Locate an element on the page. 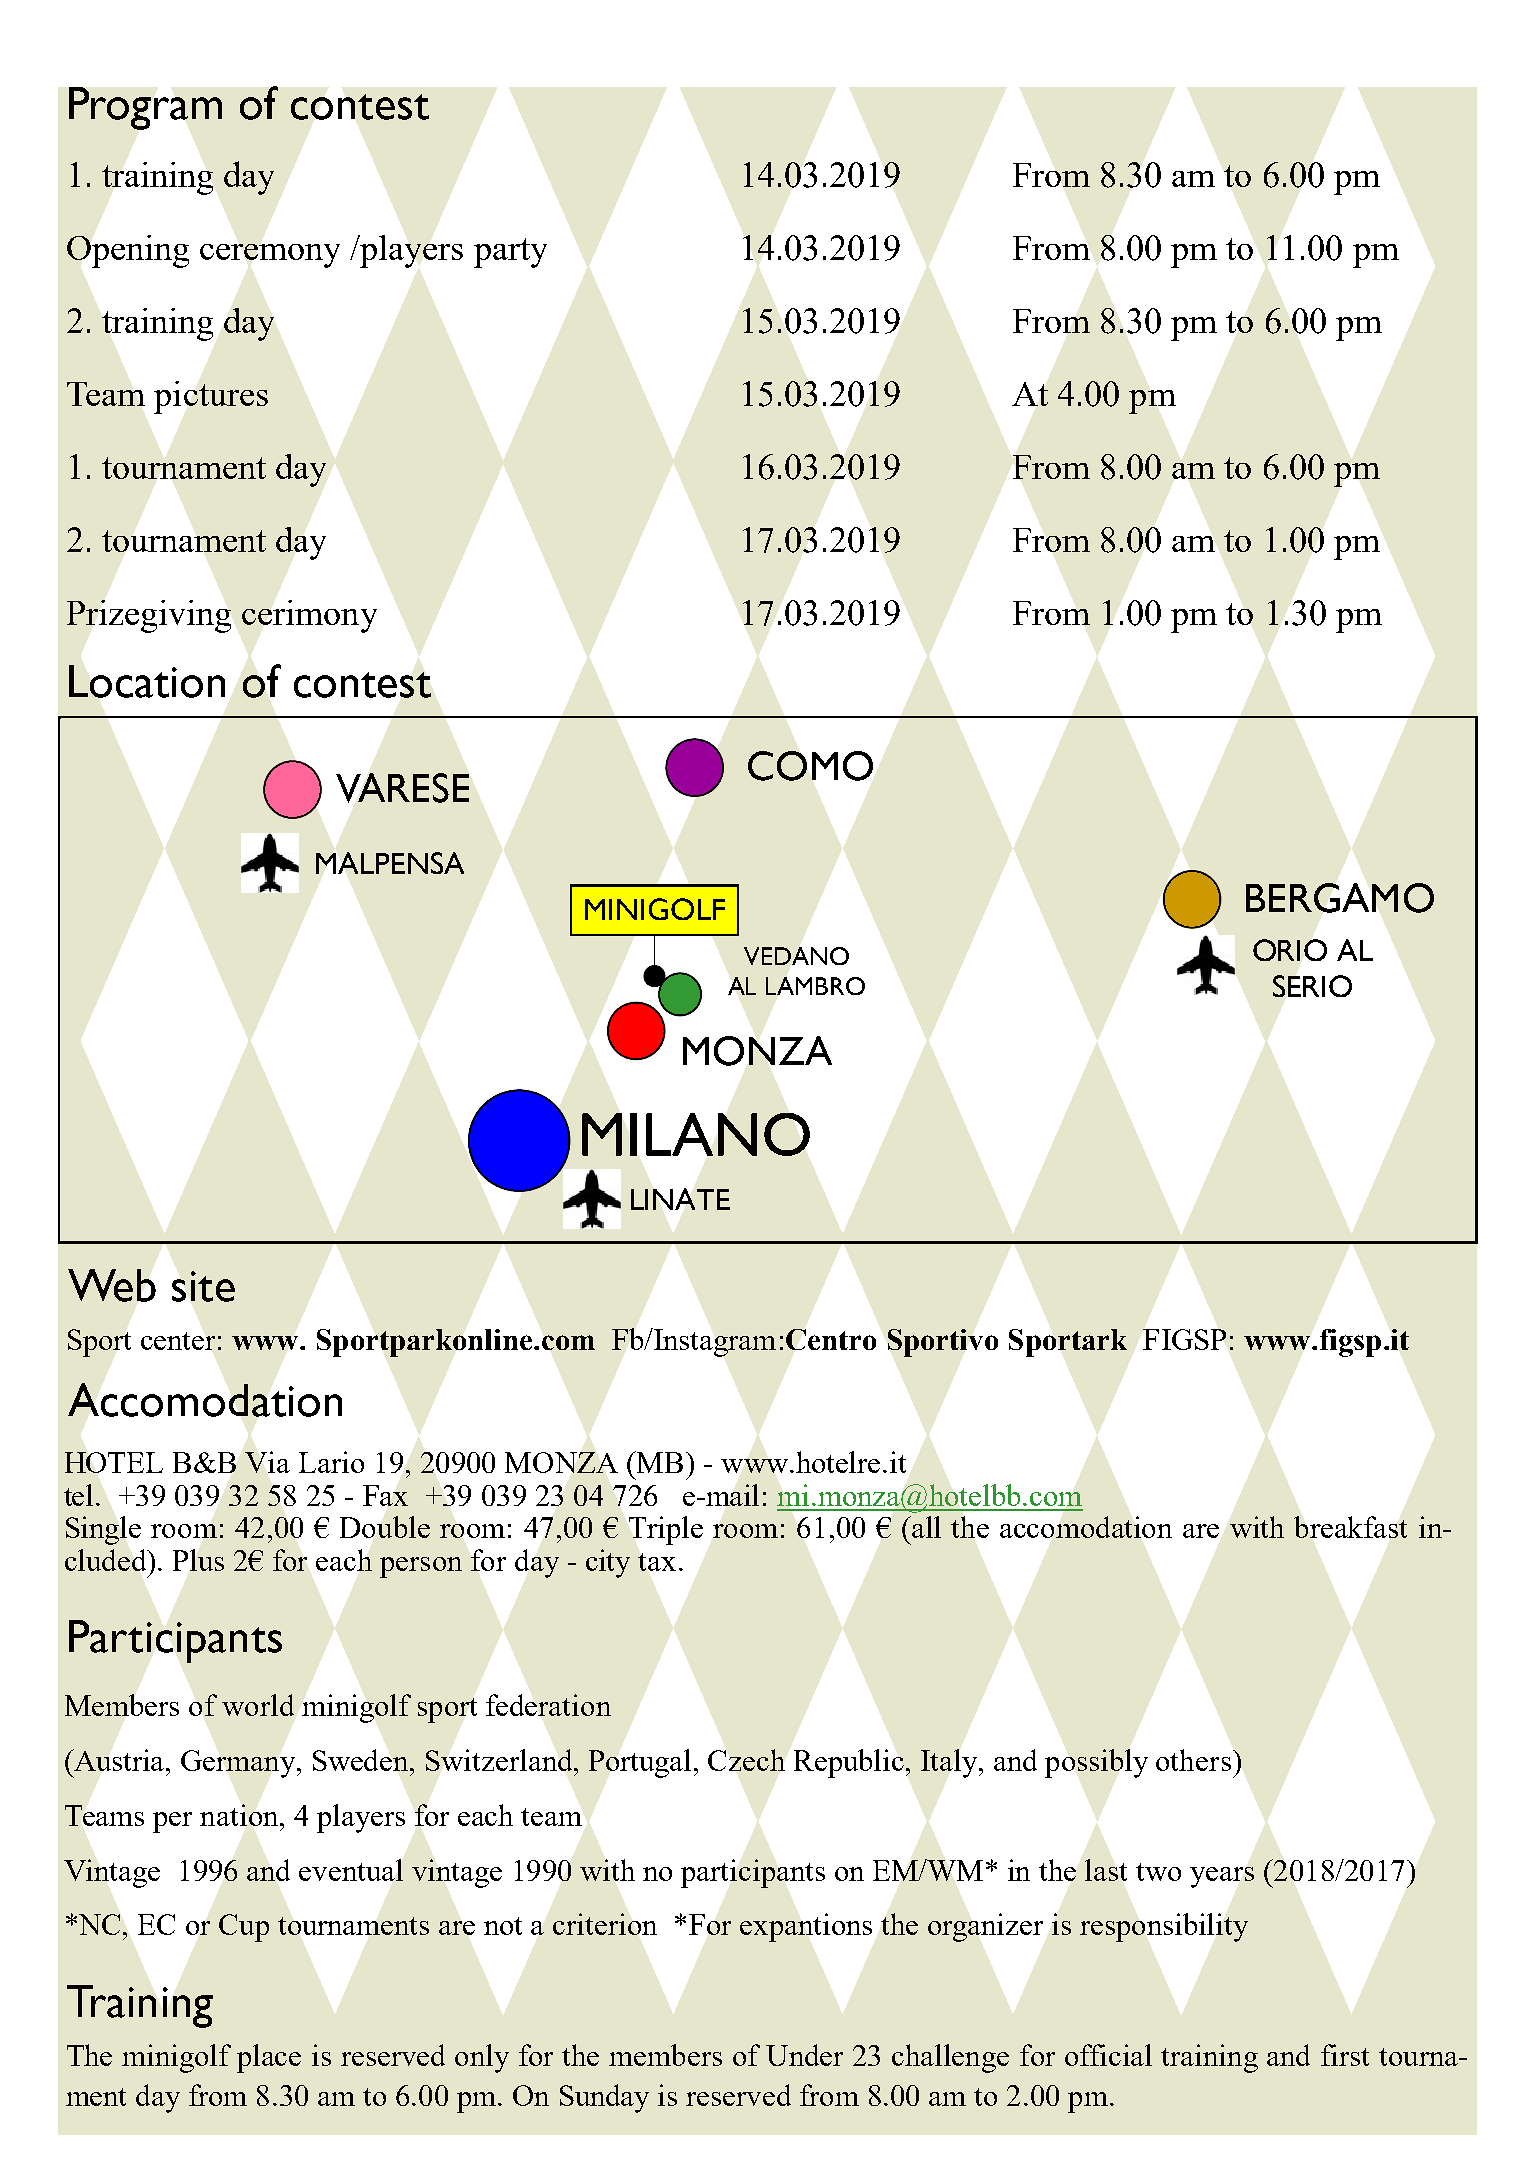  Under is located at coordinates (804, 2055).
